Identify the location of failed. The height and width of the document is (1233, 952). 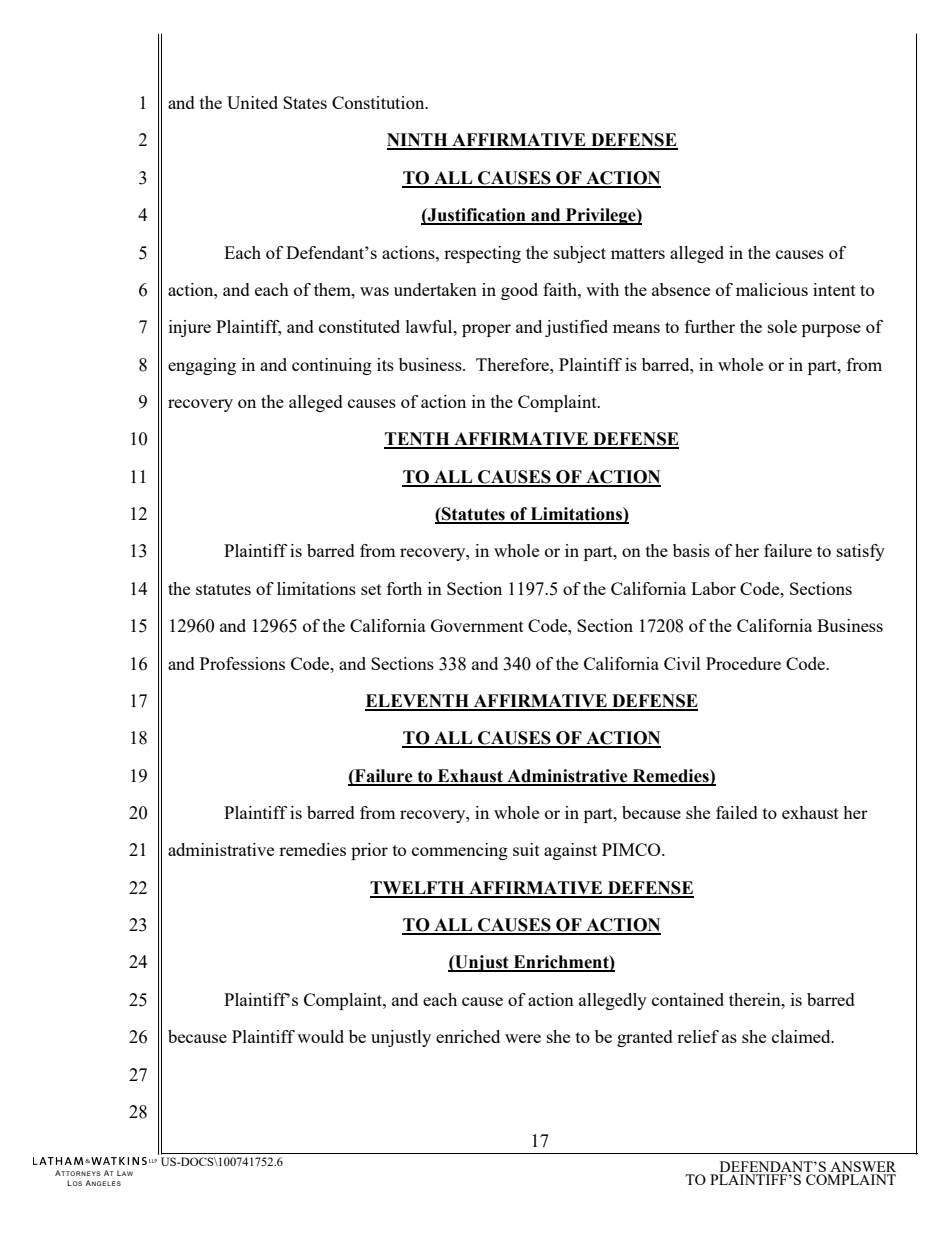
(737, 812).
